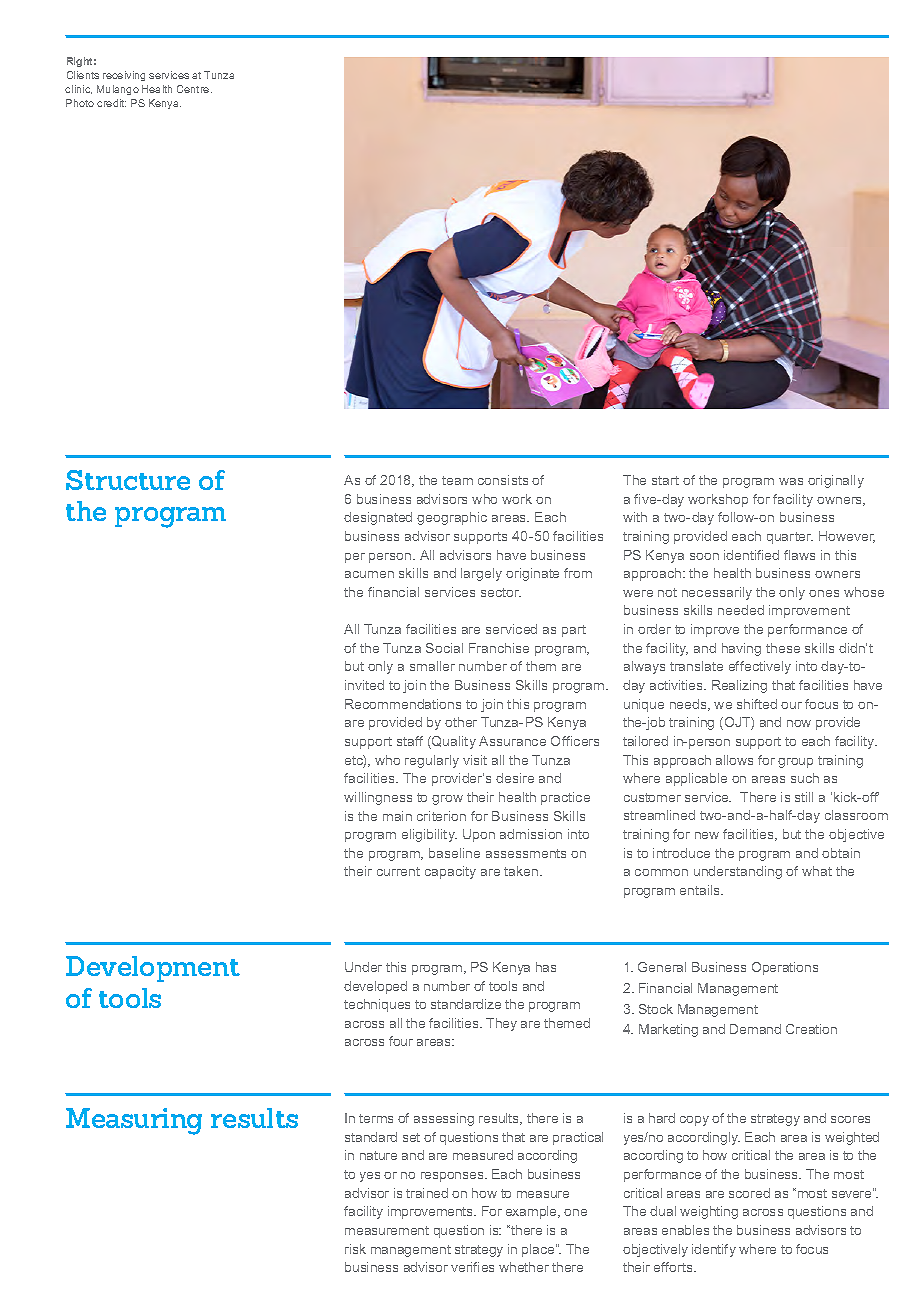  What do you see at coordinates (454, 853) in the screenshot?
I see `baseline` at bounding box center [454, 853].
